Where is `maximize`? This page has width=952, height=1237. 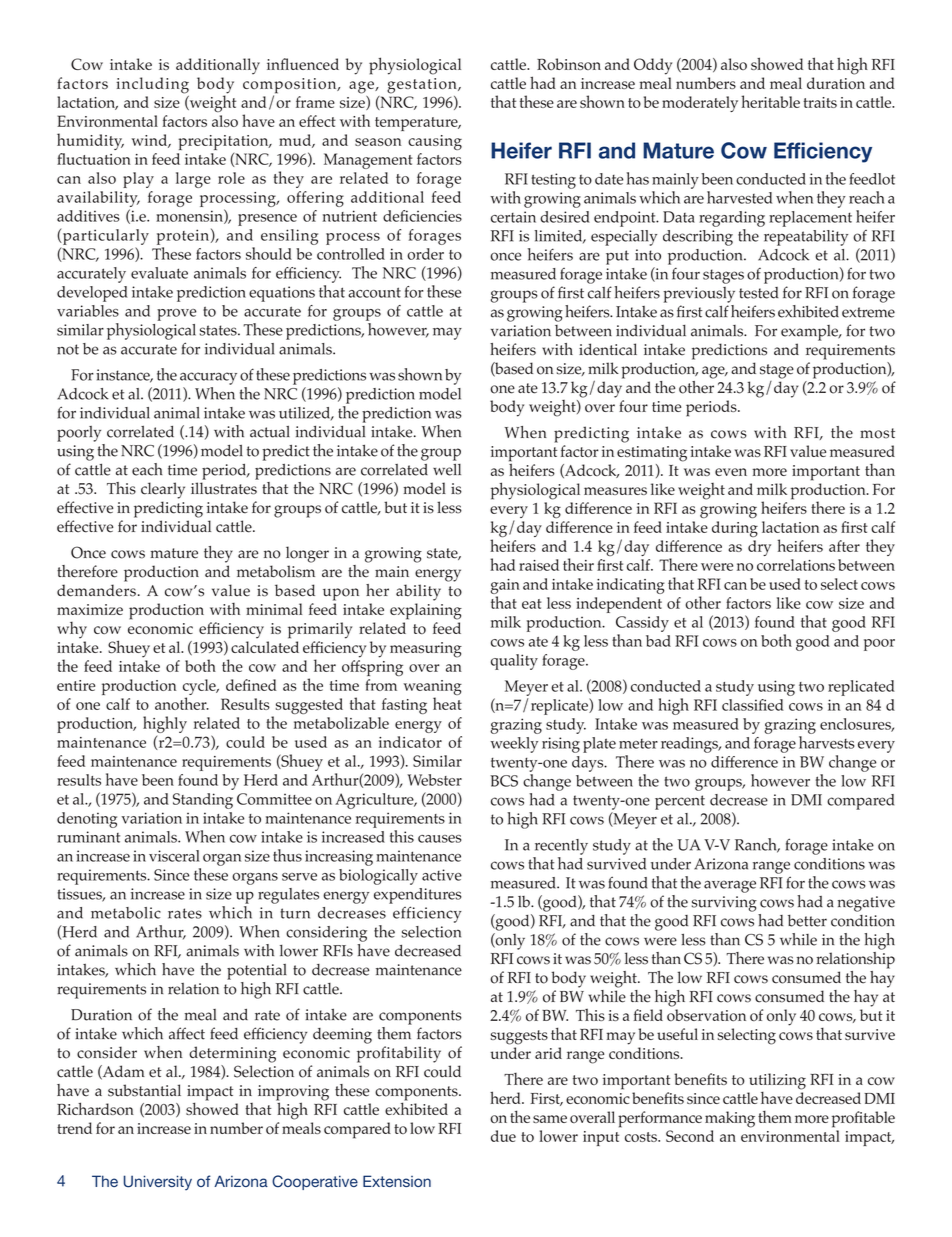
maximize is located at coordinates (90, 609).
